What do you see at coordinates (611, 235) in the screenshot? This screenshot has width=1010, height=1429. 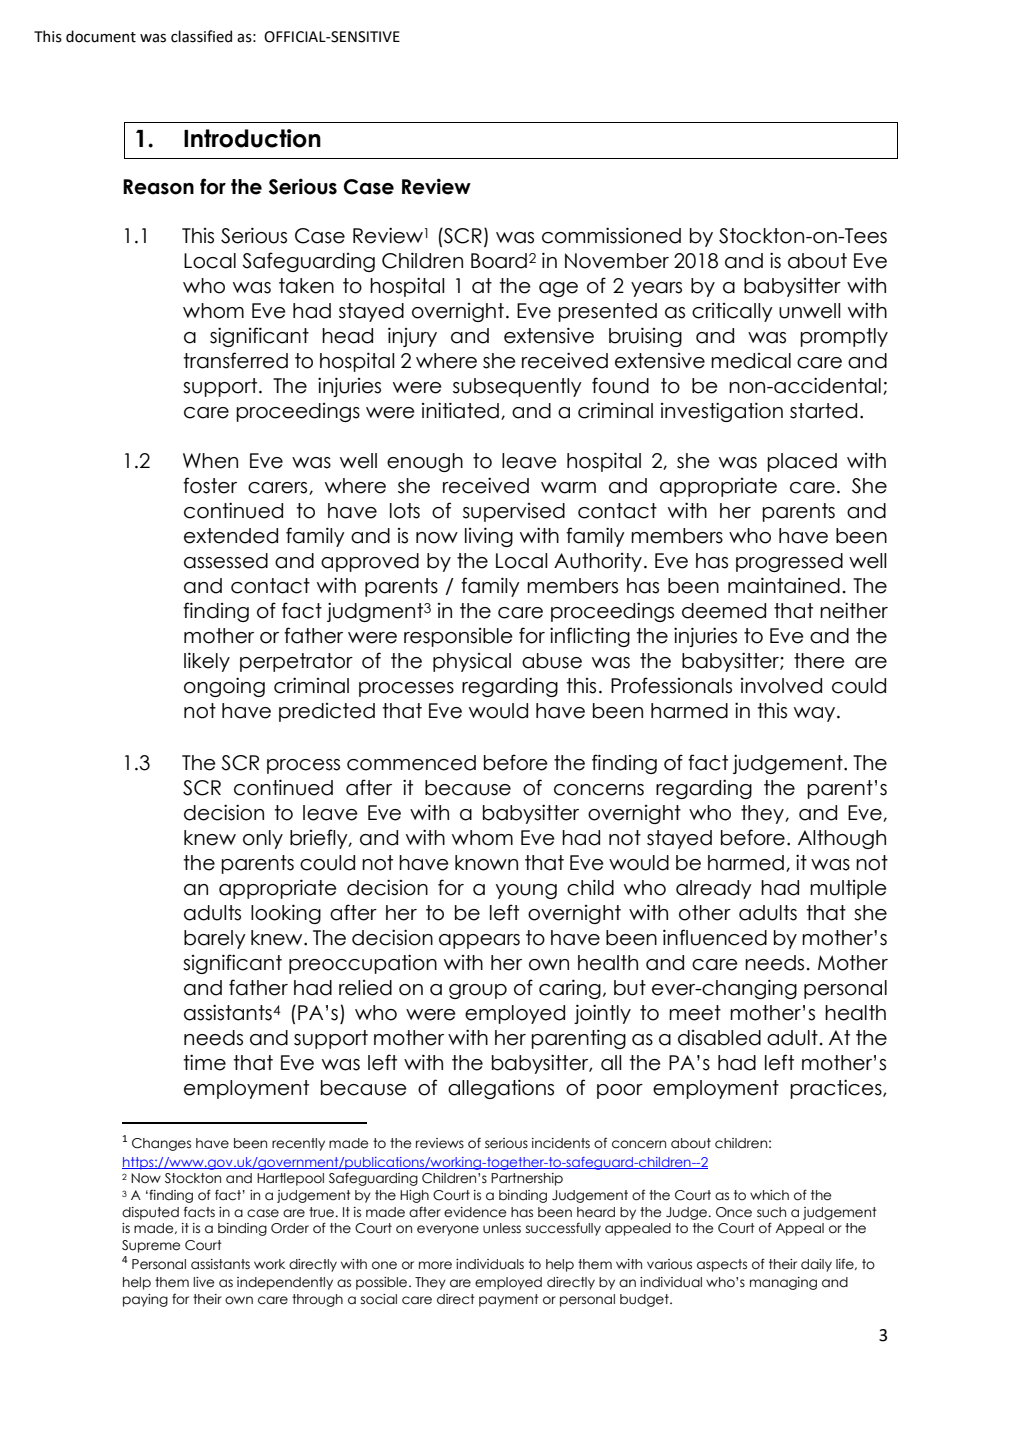 I see `commissioned` at bounding box center [611, 235].
